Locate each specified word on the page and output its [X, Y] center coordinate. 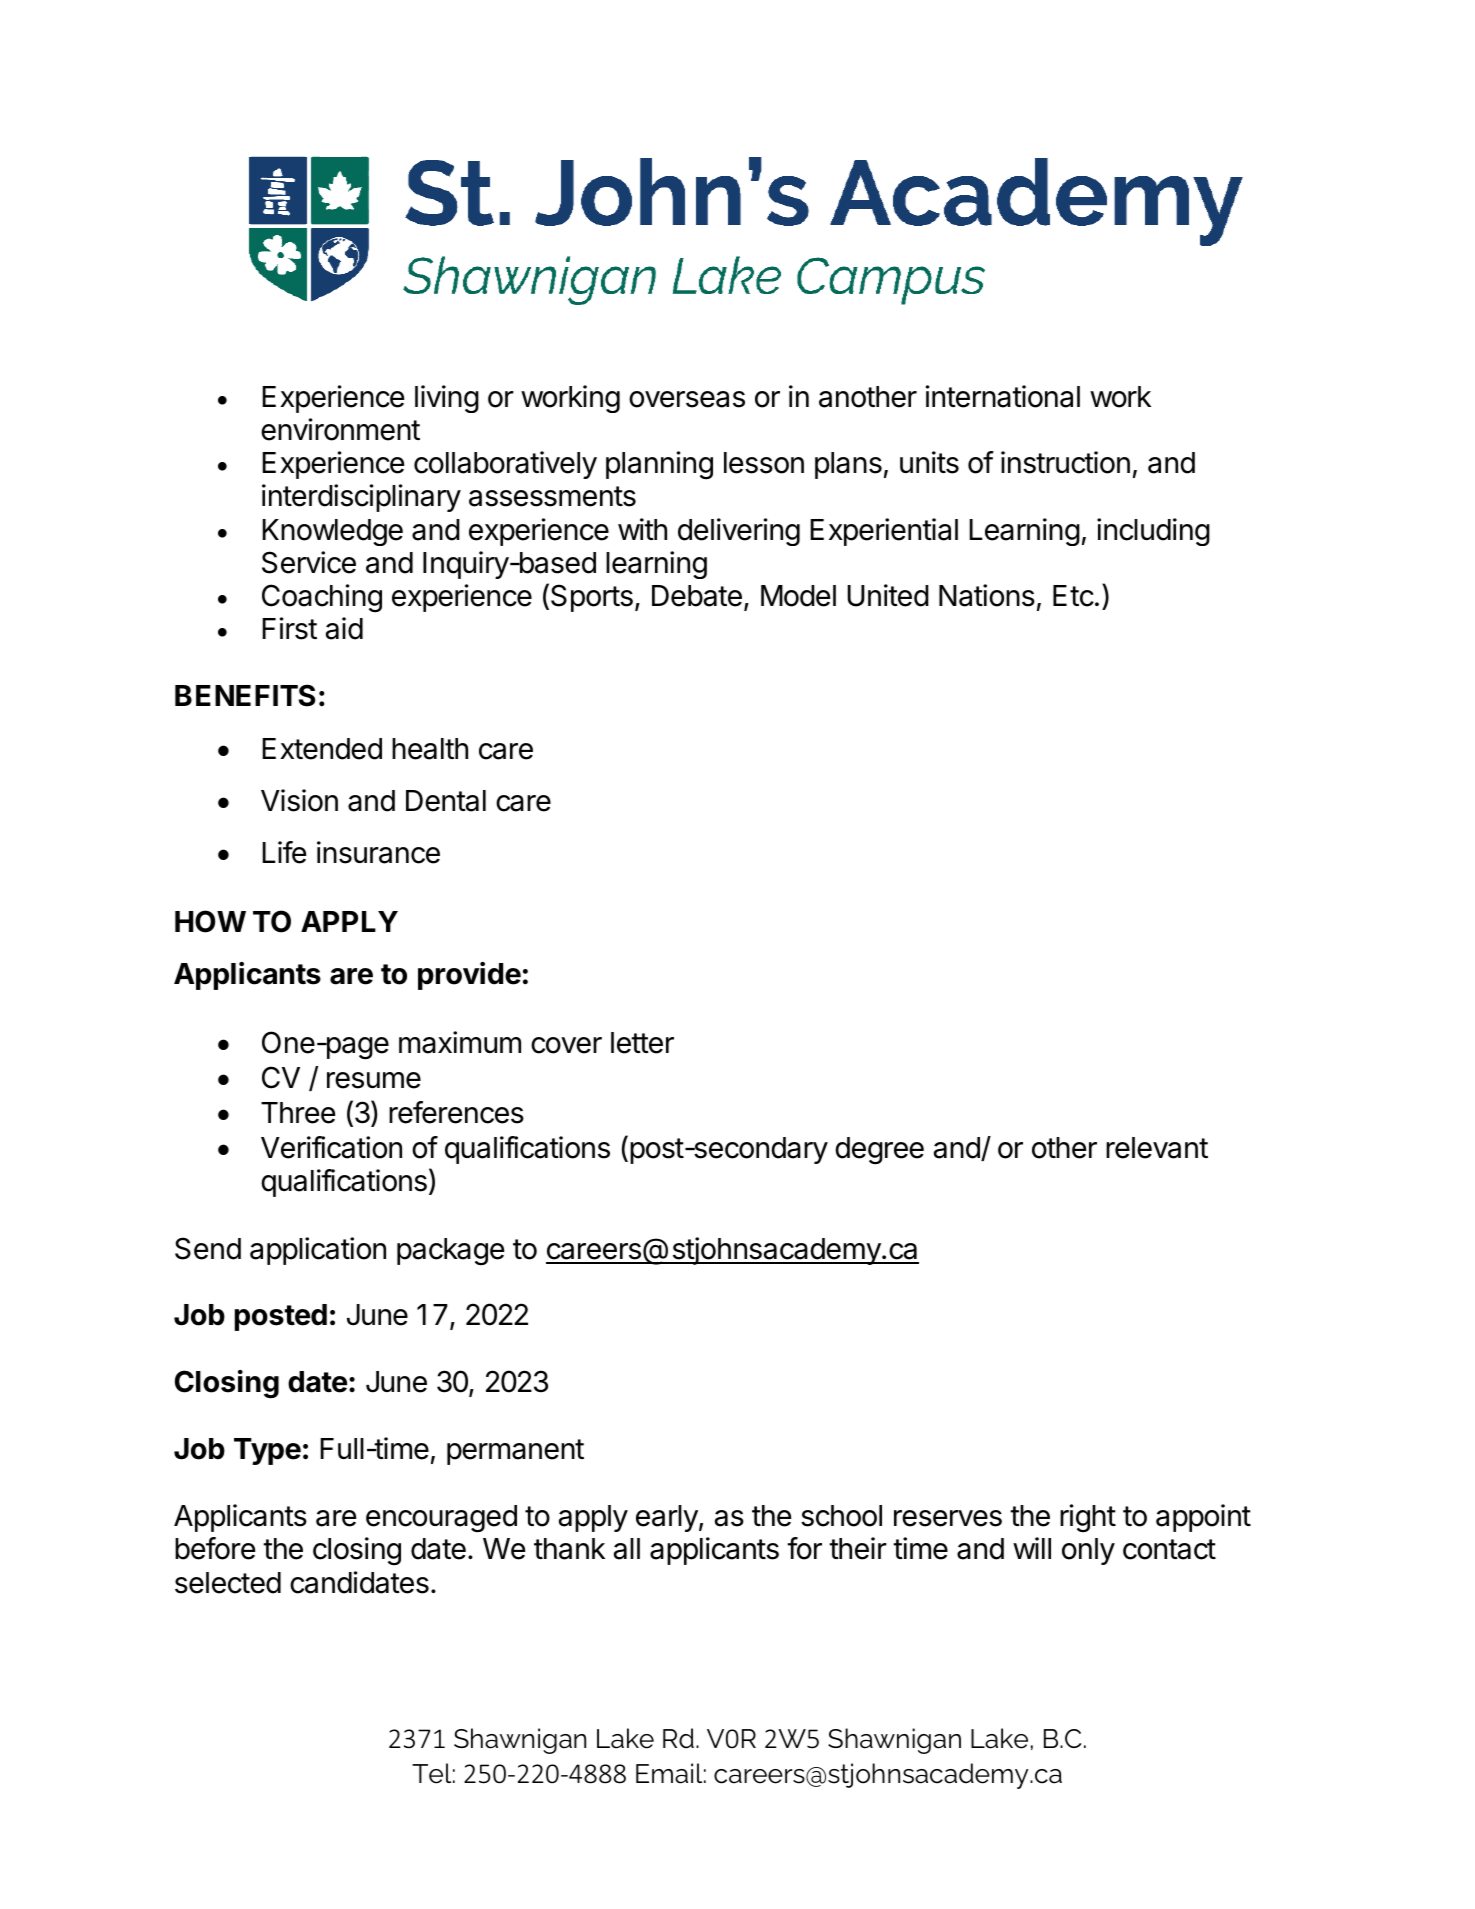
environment [340, 429]
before [215, 1548]
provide [469, 976]
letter [642, 1043]
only [1088, 1551]
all [627, 1549]
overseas [687, 399]
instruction [1065, 462]
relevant [1157, 1148]
